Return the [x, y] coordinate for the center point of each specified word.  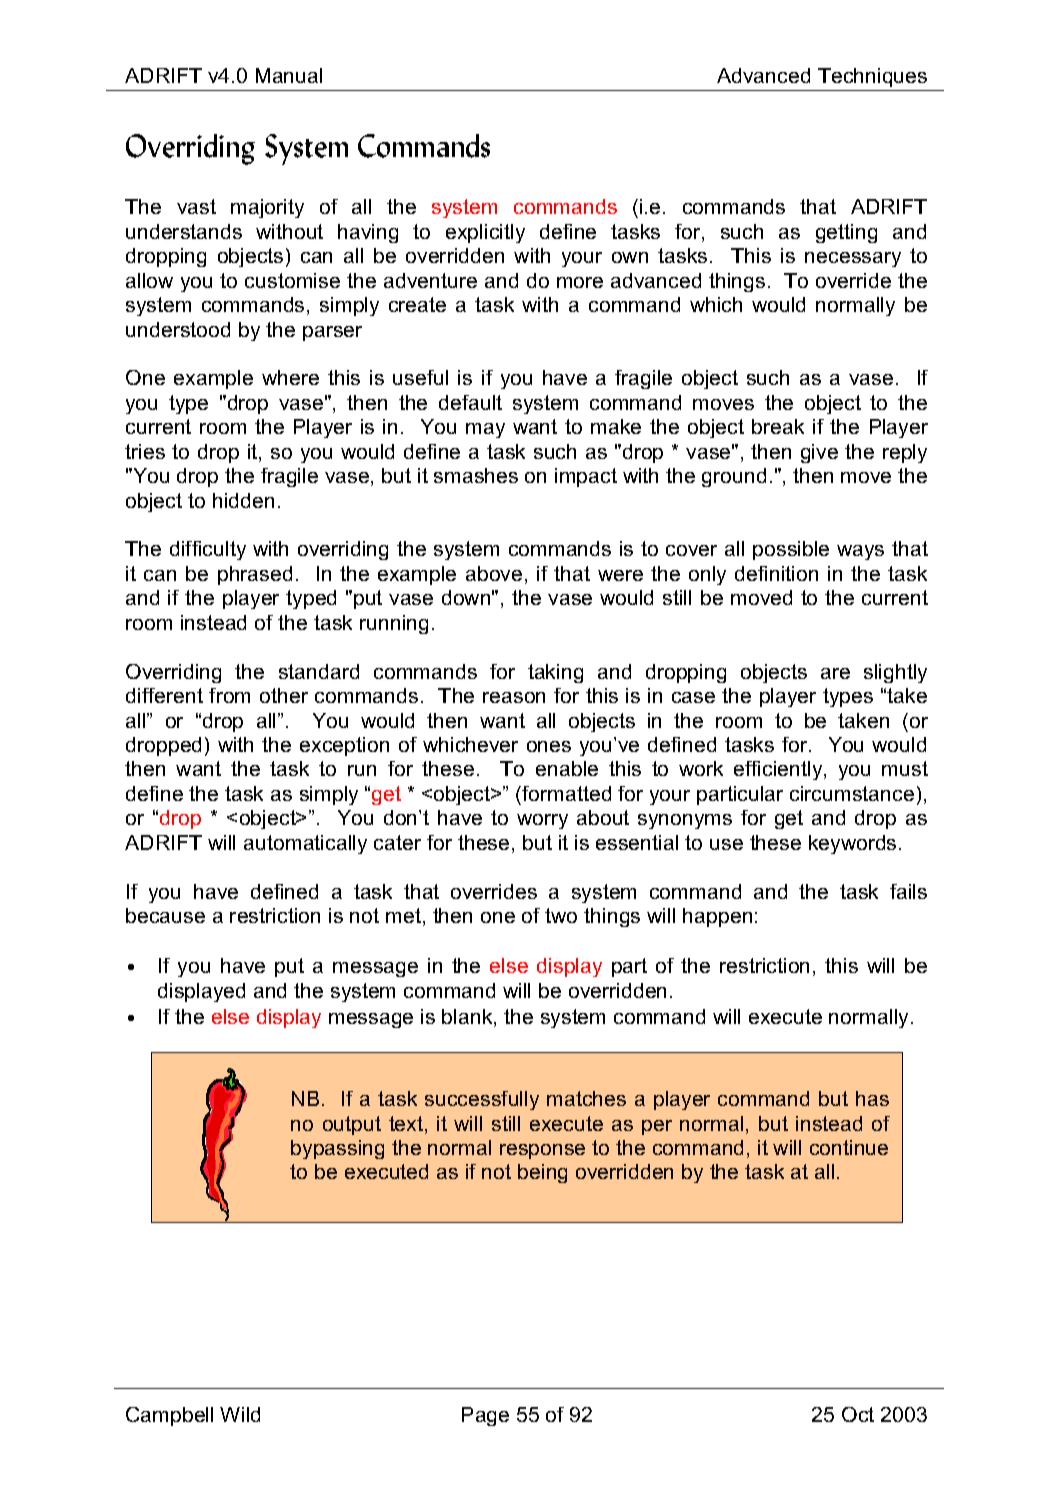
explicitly [485, 233]
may [485, 430]
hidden [243, 500]
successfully [482, 1100]
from [229, 695]
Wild [240, 1414]
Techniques [872, 77]
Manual [289, 75]
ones [549, 746]
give [819, 453]
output [352, 1125]
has [872, 1098]
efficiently [779, 770]
